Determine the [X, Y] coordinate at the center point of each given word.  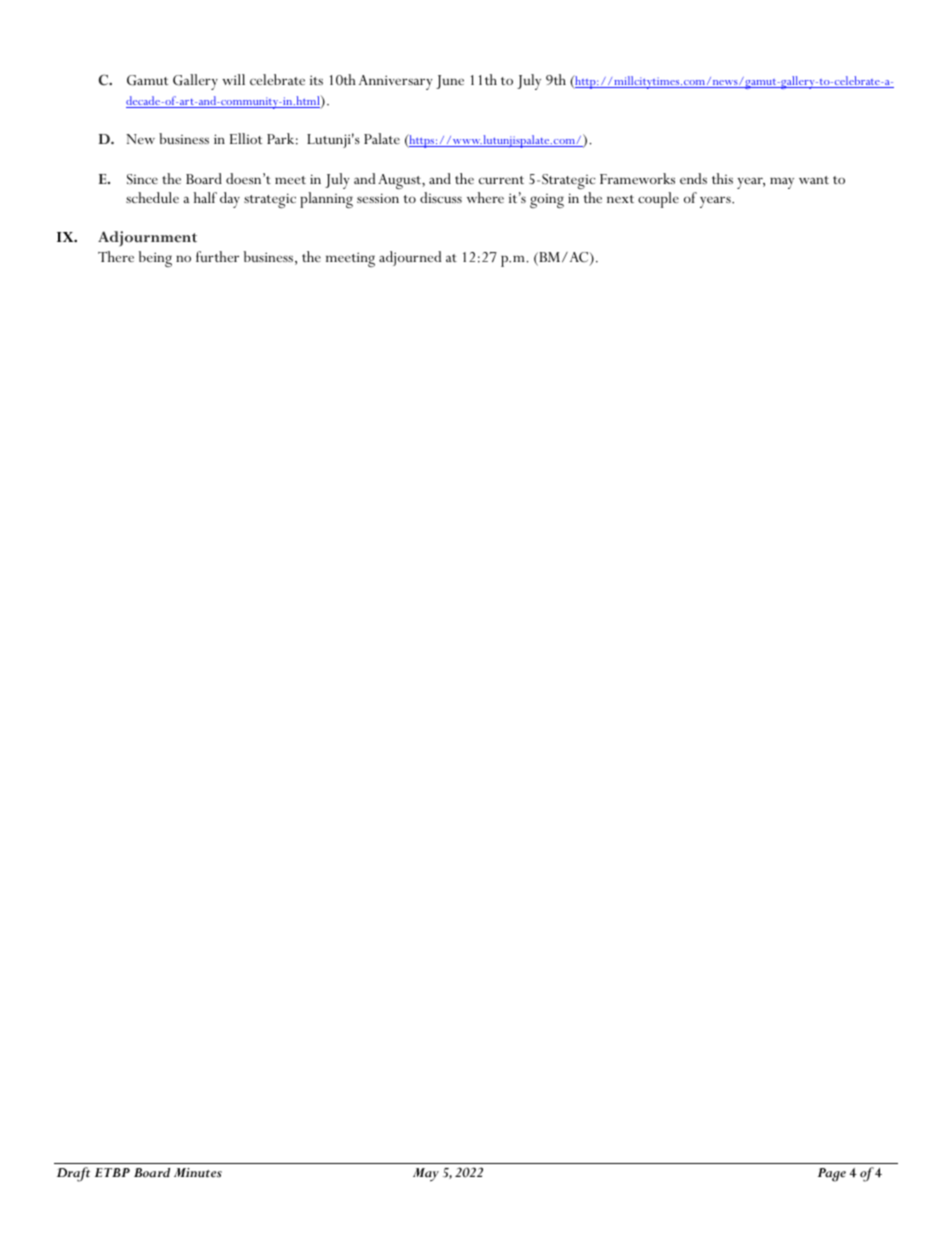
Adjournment [147, 239]
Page [832, 1175]
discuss [441, 197]
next [620, 199]
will [233, 79]
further [217, 256]
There [116, 256]
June [450, 82]
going [547, 201]
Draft [73, 1174]
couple [658, 200]
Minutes [198, 1173]
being [155, 259]
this [722, 178]
